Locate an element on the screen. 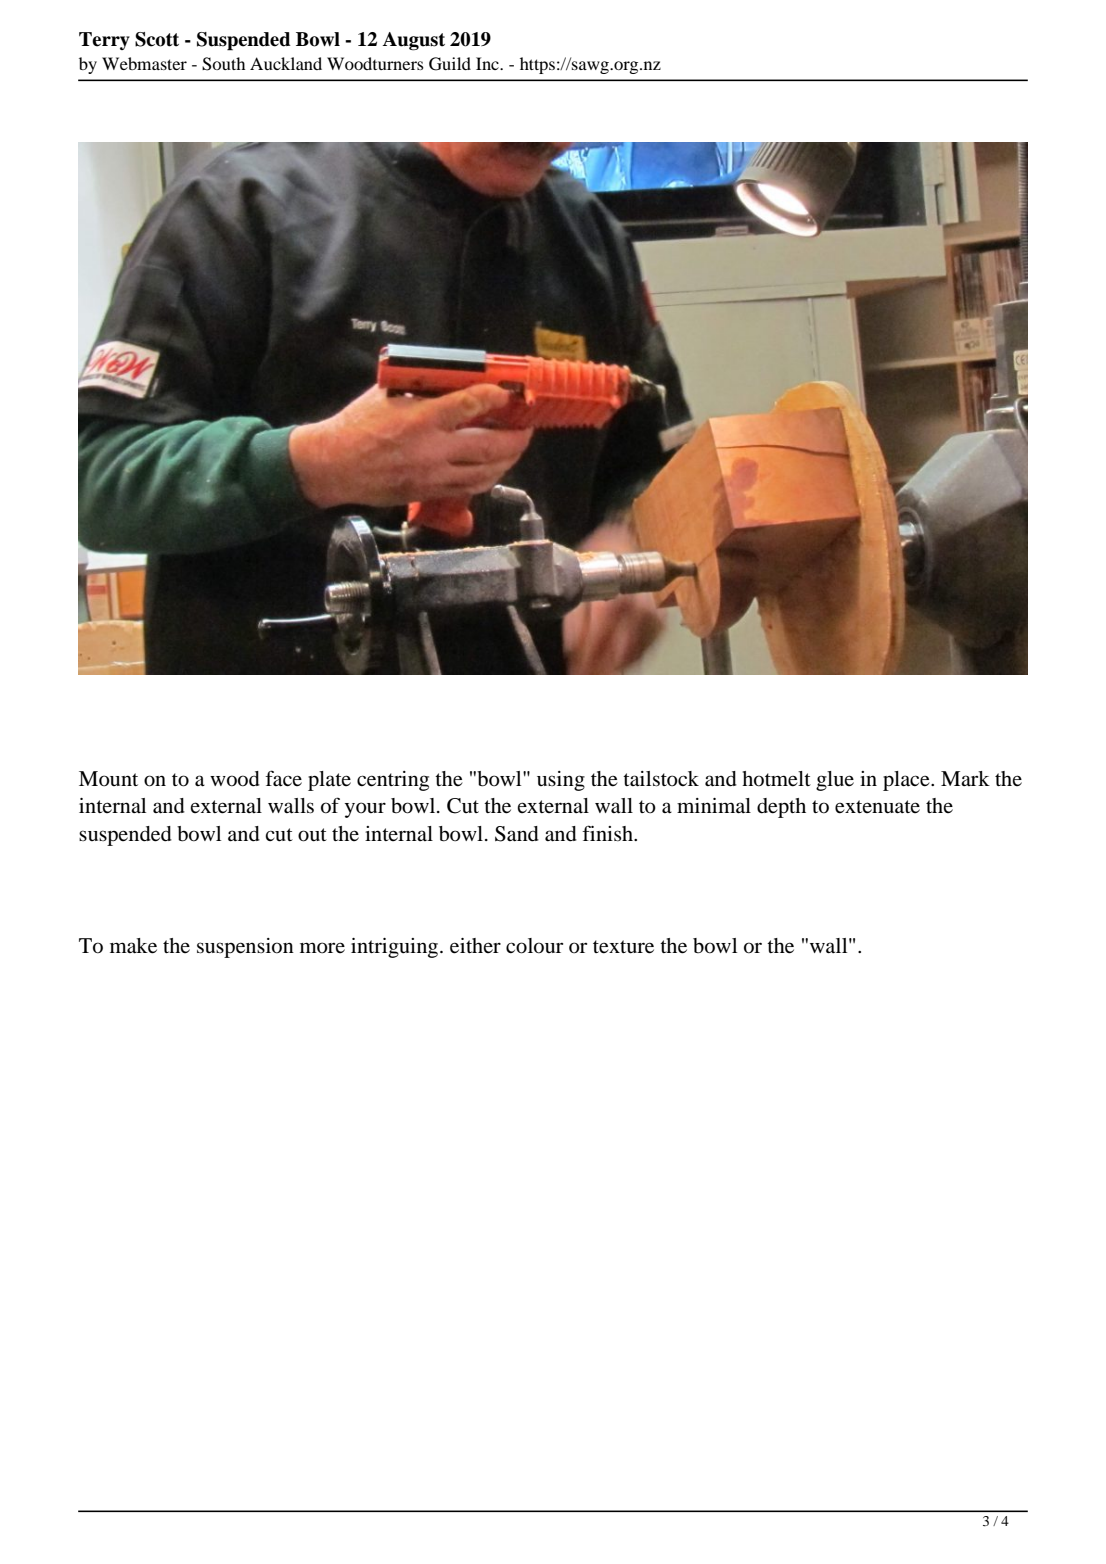 The width and height of the screenshot is (1106, 1564). face is located at coordinates (283, 778).
